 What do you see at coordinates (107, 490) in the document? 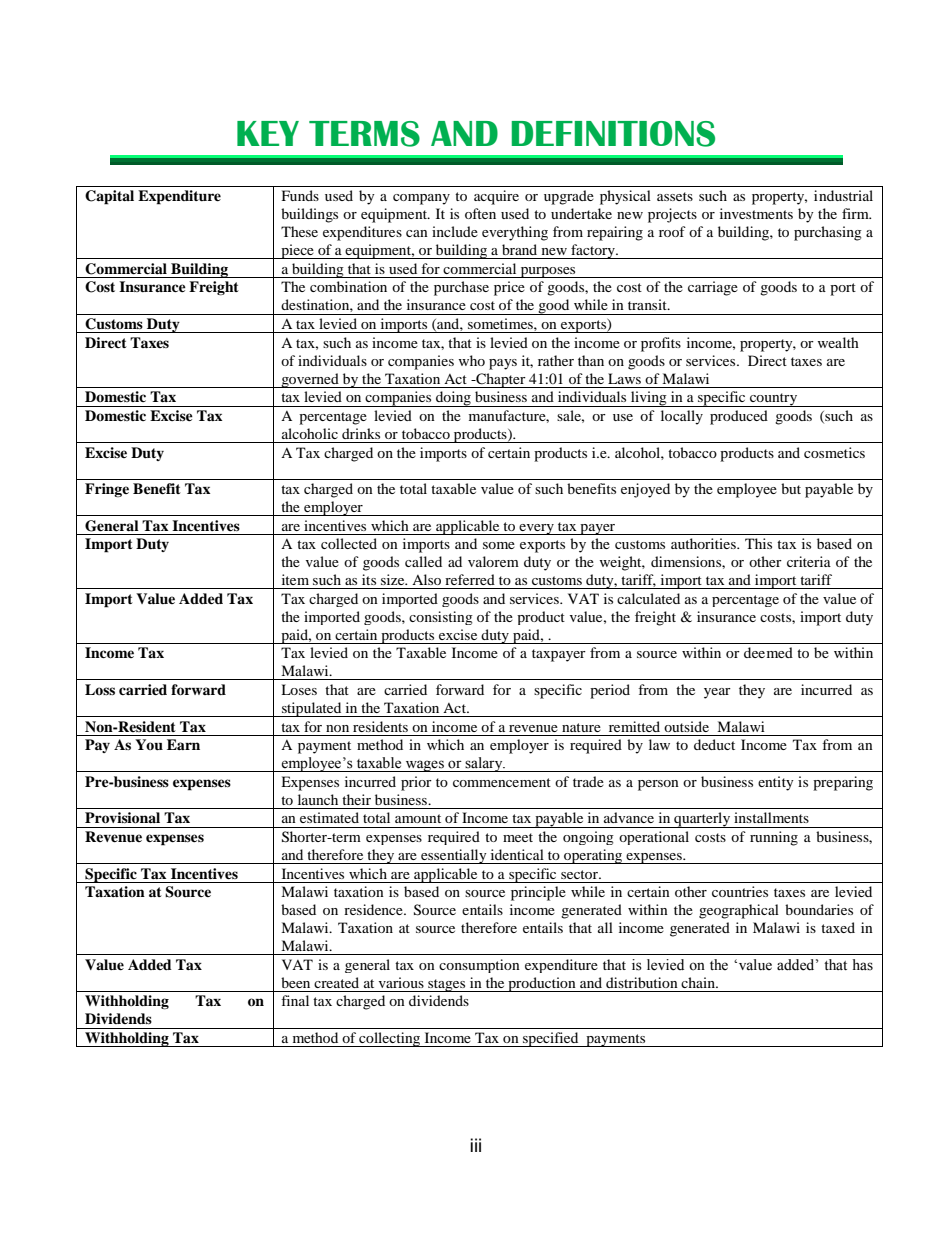
I see `Fringe` at bounding box center [107, 490].
